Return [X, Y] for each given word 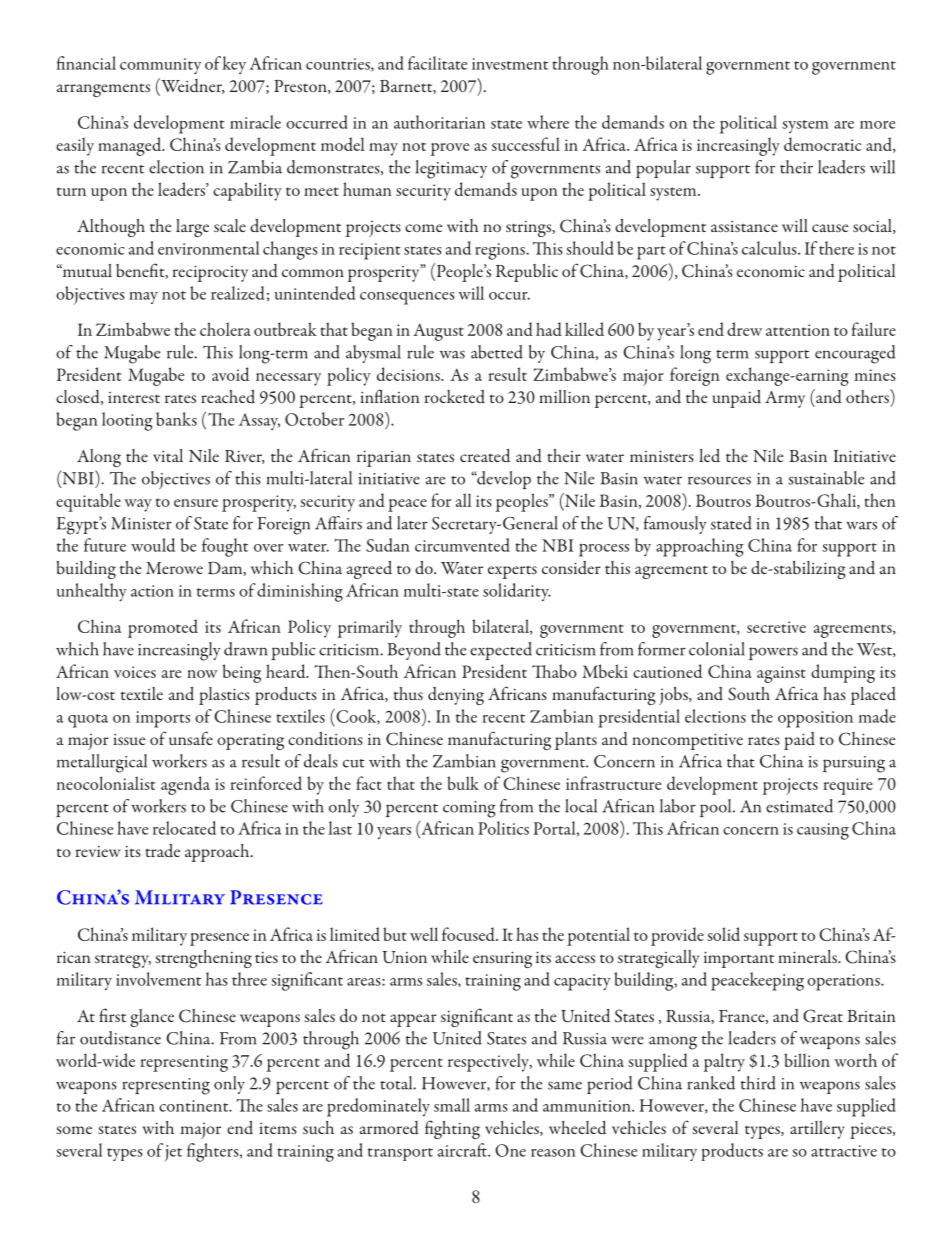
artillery [817, 1130]
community [160, 66]
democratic [822, 144]
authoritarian [439, 122]
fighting [452, 1129]
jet [173, 1153]
